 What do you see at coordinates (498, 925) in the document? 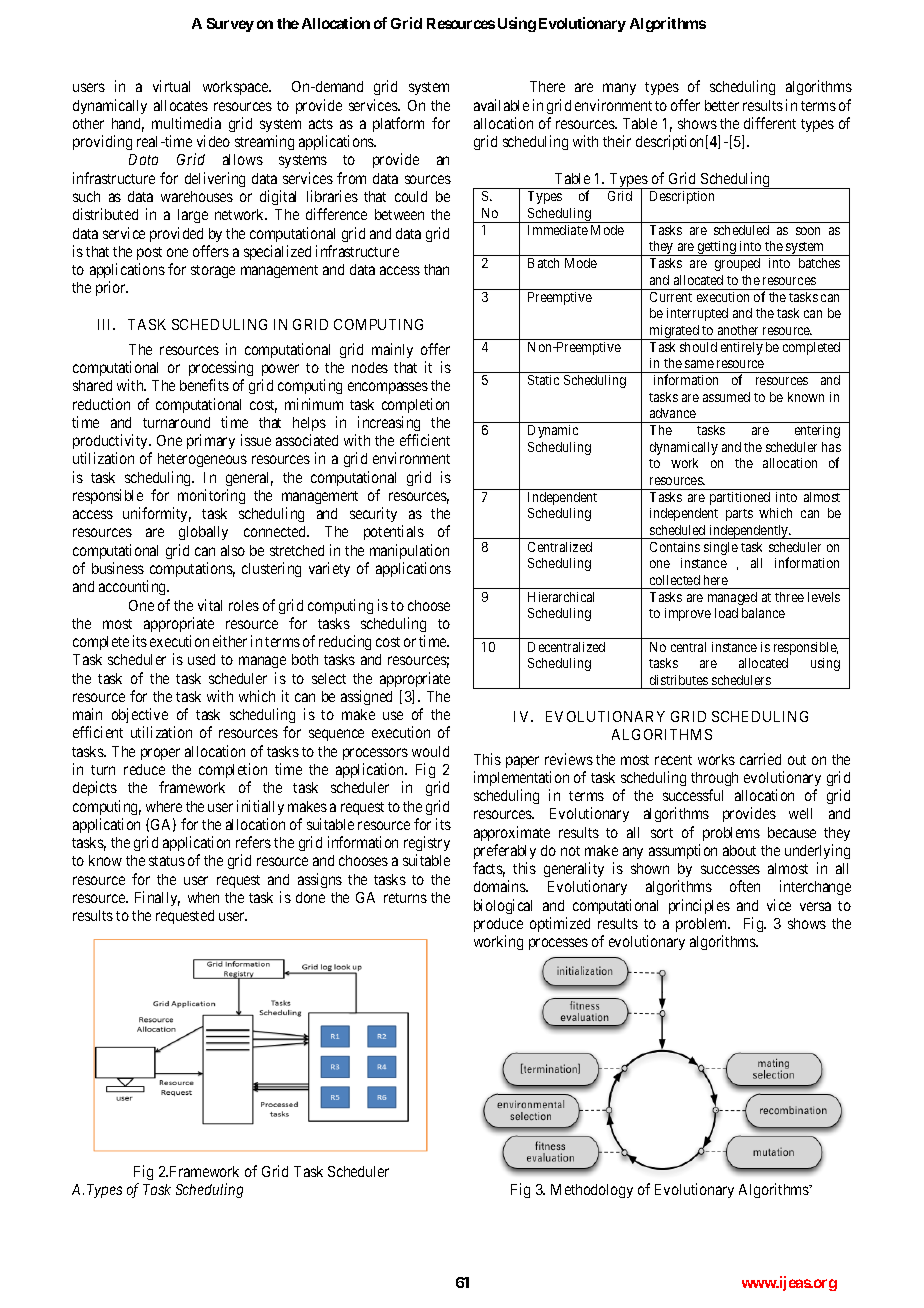
I see `produce` at bounding box center [498, 925].
